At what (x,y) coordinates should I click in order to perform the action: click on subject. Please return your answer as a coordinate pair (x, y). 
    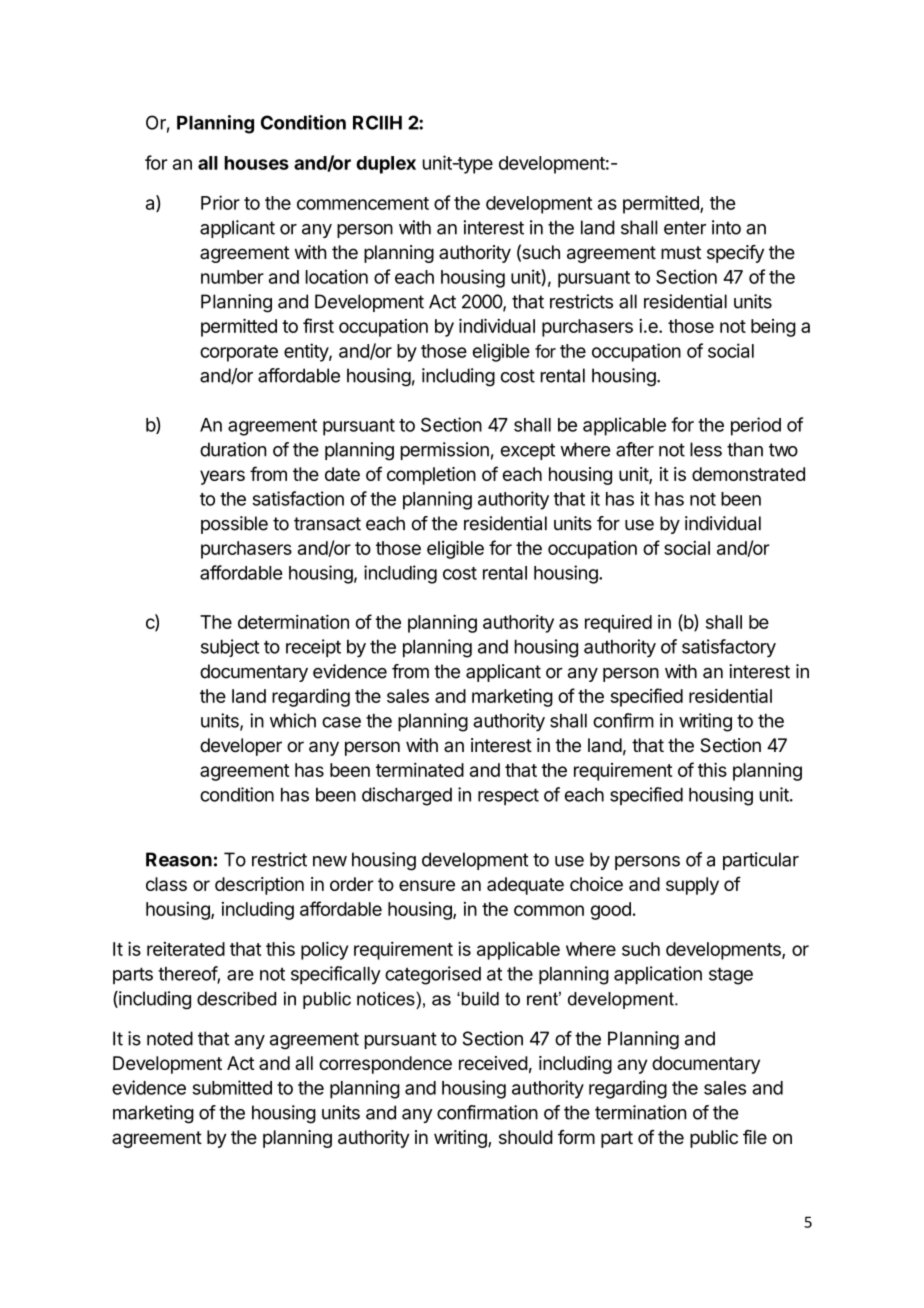
    Looking at the image, I should click on (230, 648).
